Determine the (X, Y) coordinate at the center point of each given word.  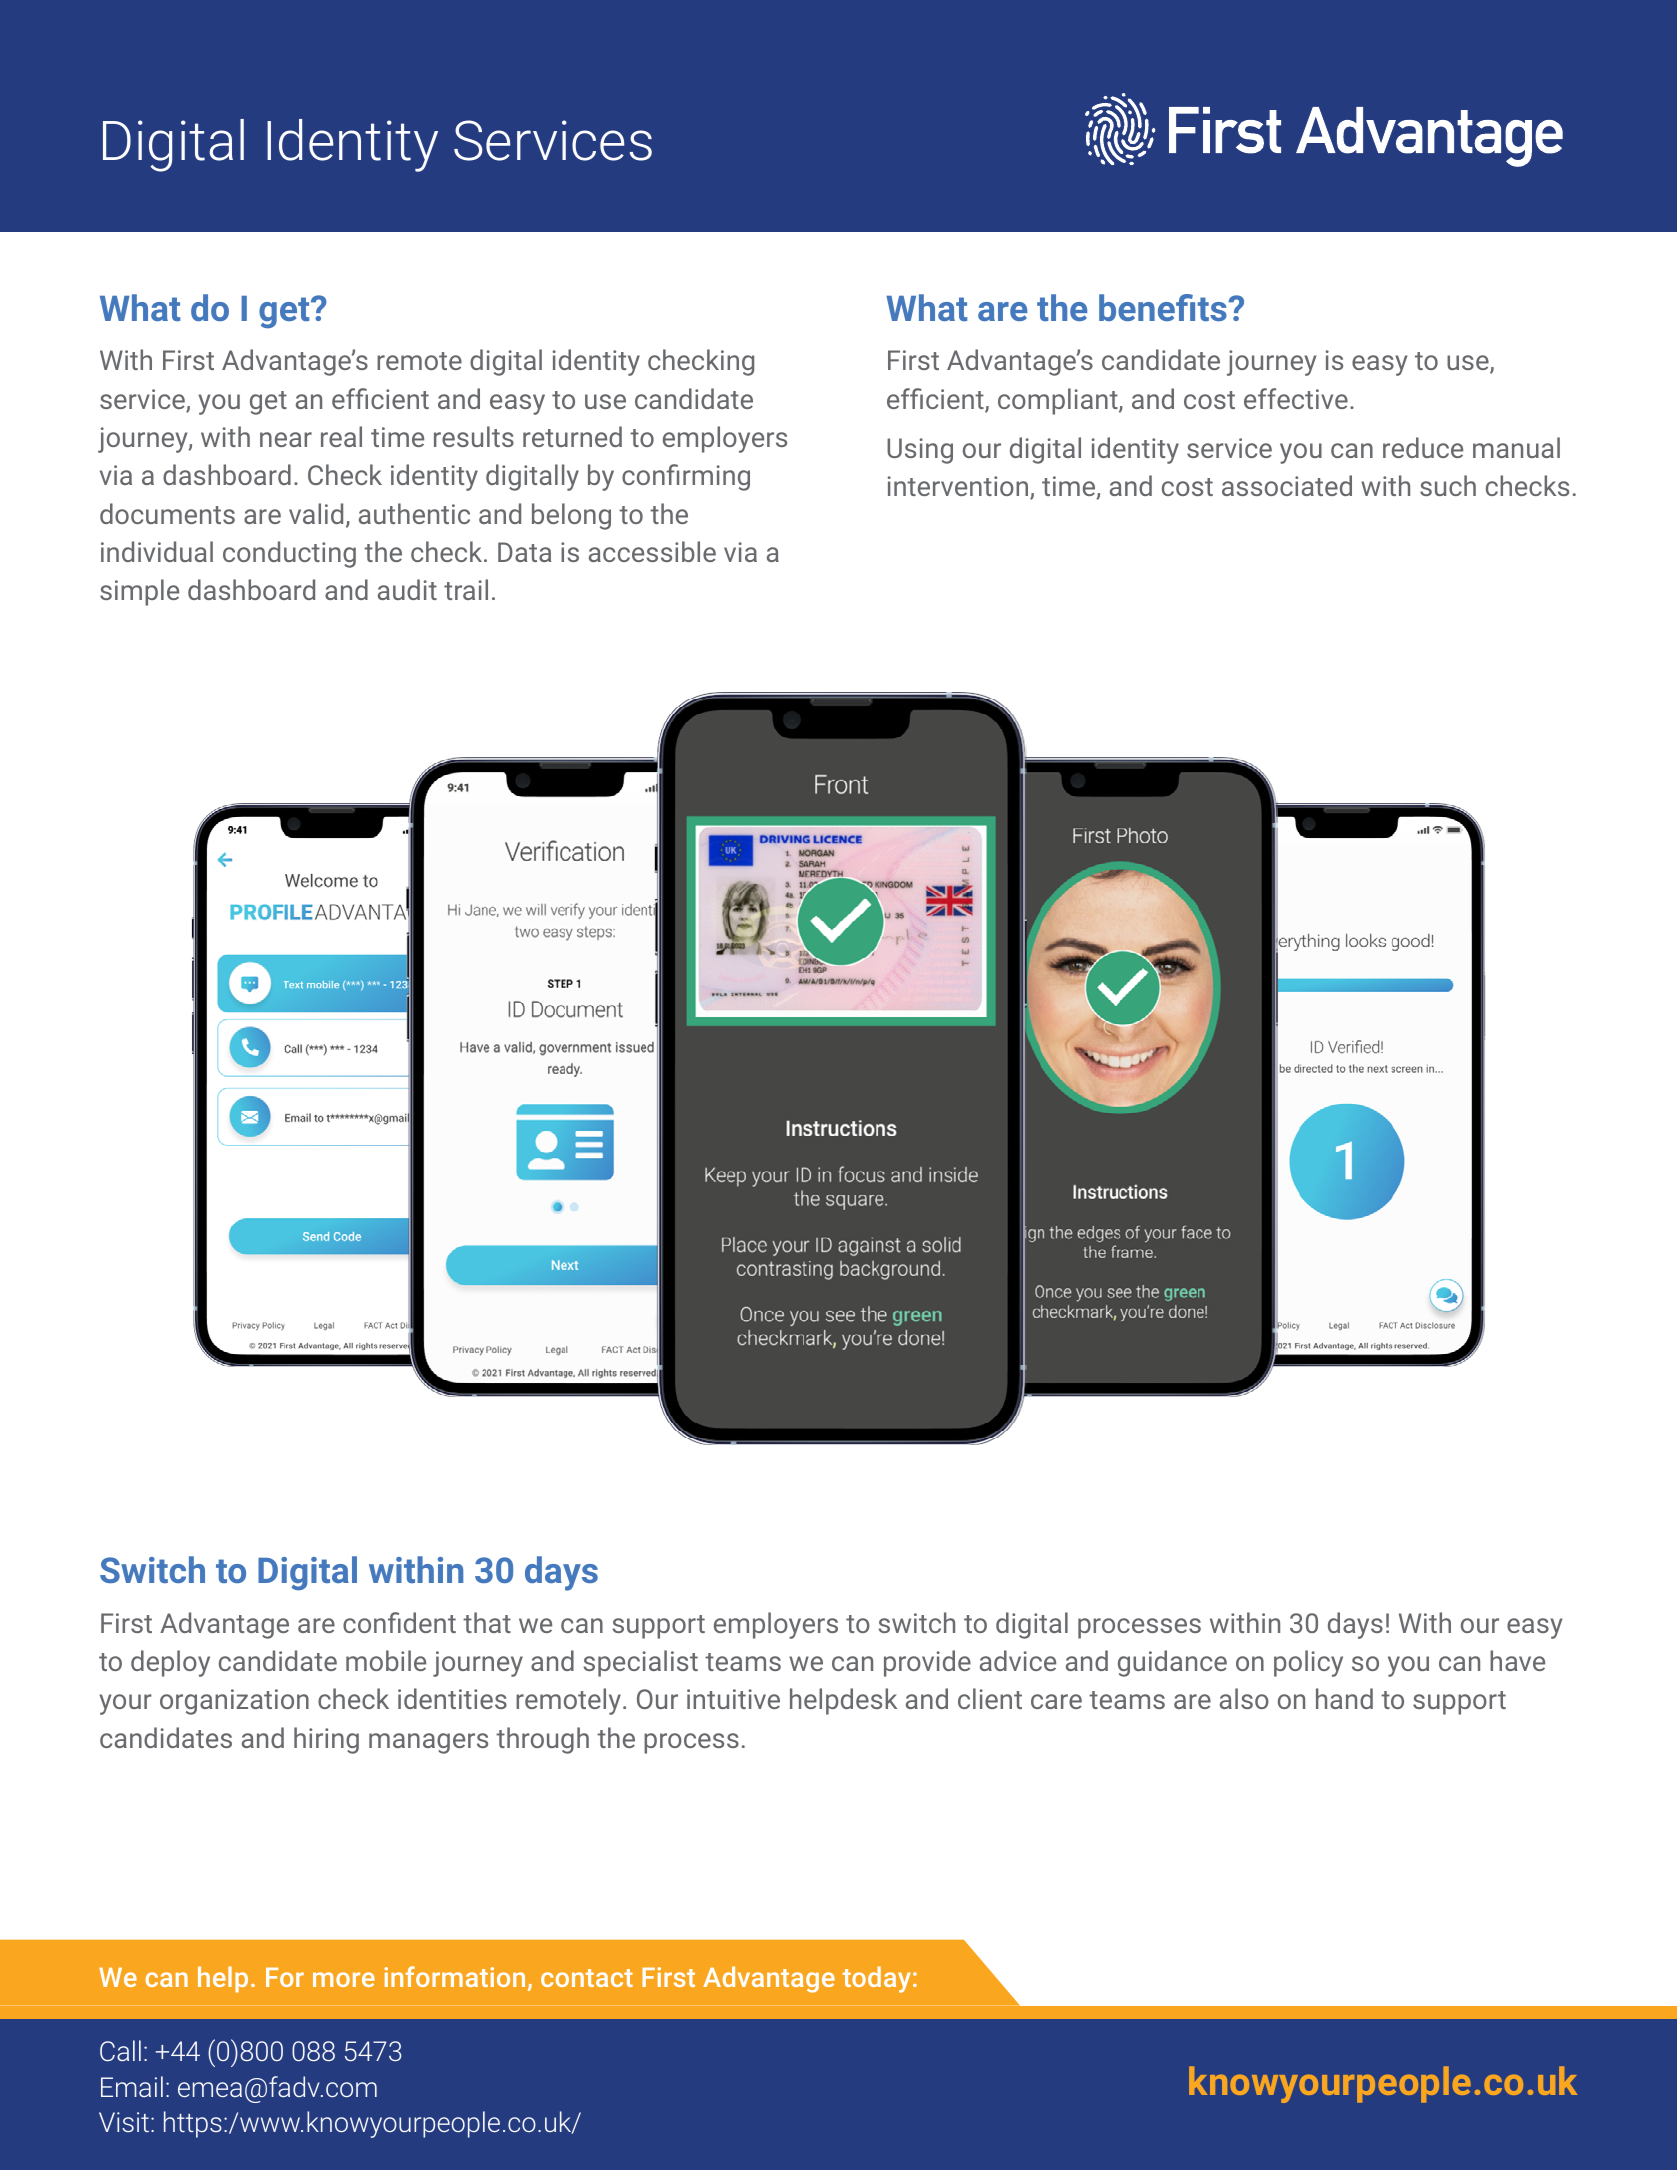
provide (927, 1663)
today (877, 1979)
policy (1308, 1663)
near (286, 439)
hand (1344, 1698)
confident (399, 1622)
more (344, 1979)
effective (1296, 398)
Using (920, 451)
